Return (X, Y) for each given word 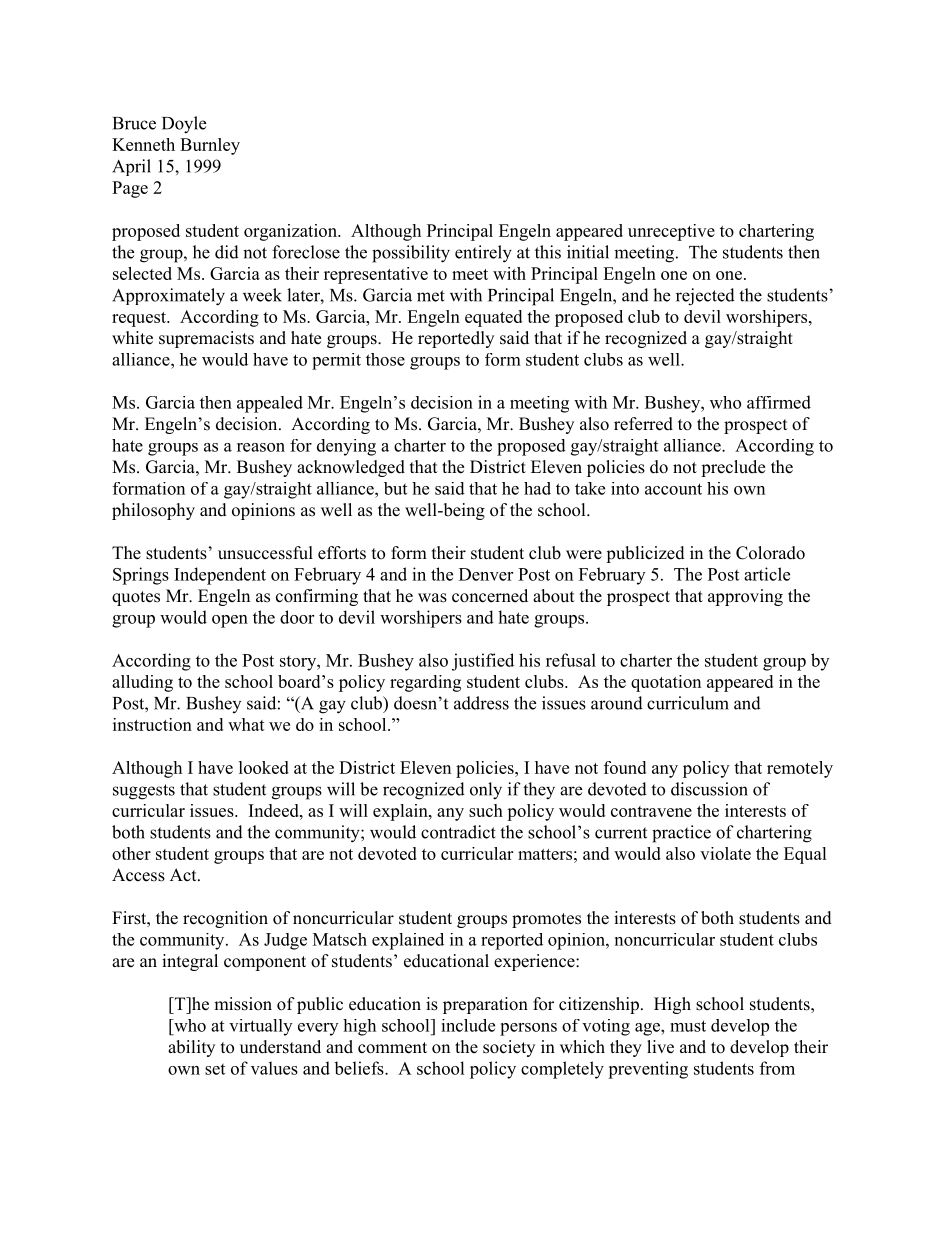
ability (191, 1048)
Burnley (210, 146)
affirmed (779, 402)
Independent (220, 576)
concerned (490, 596)
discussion (709, 789)
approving (745, 597)
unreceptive (671, 232)
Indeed (275, 810)
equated (493, 318)
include (468, 1025)
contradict (458, 832)
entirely (483, 254)
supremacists (206, 339)
